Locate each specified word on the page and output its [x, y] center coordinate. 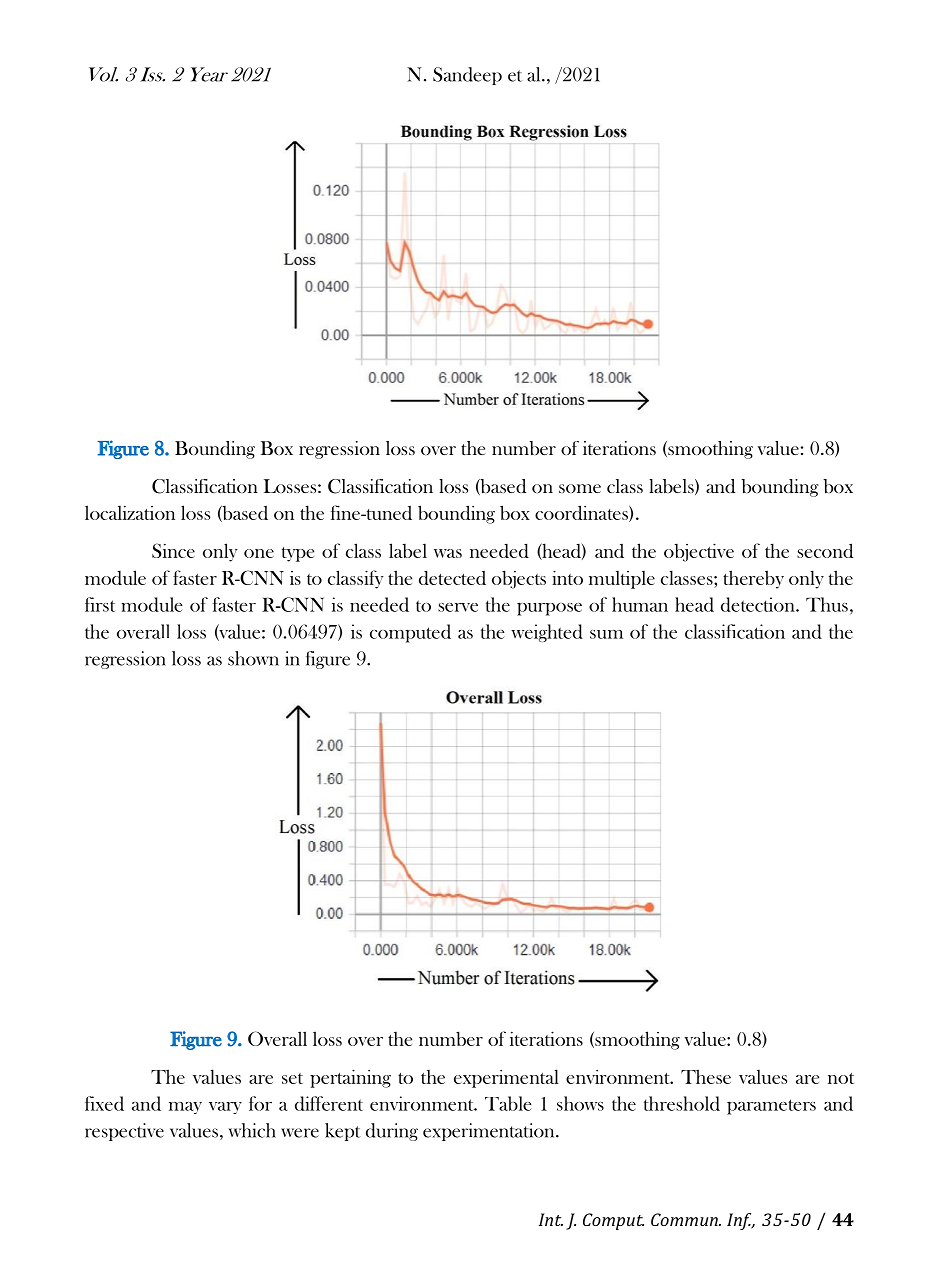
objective [699, 552]
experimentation [490, 1132]
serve [458, 607]
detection [759, 604]
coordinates [582, 513]
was [448, 553]
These [706, 1076]
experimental [506, 1078]
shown [253, 658]
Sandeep [467, 76]
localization [130, 512]
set [292, 1078]
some [580, 488]
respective [124, 1132]
